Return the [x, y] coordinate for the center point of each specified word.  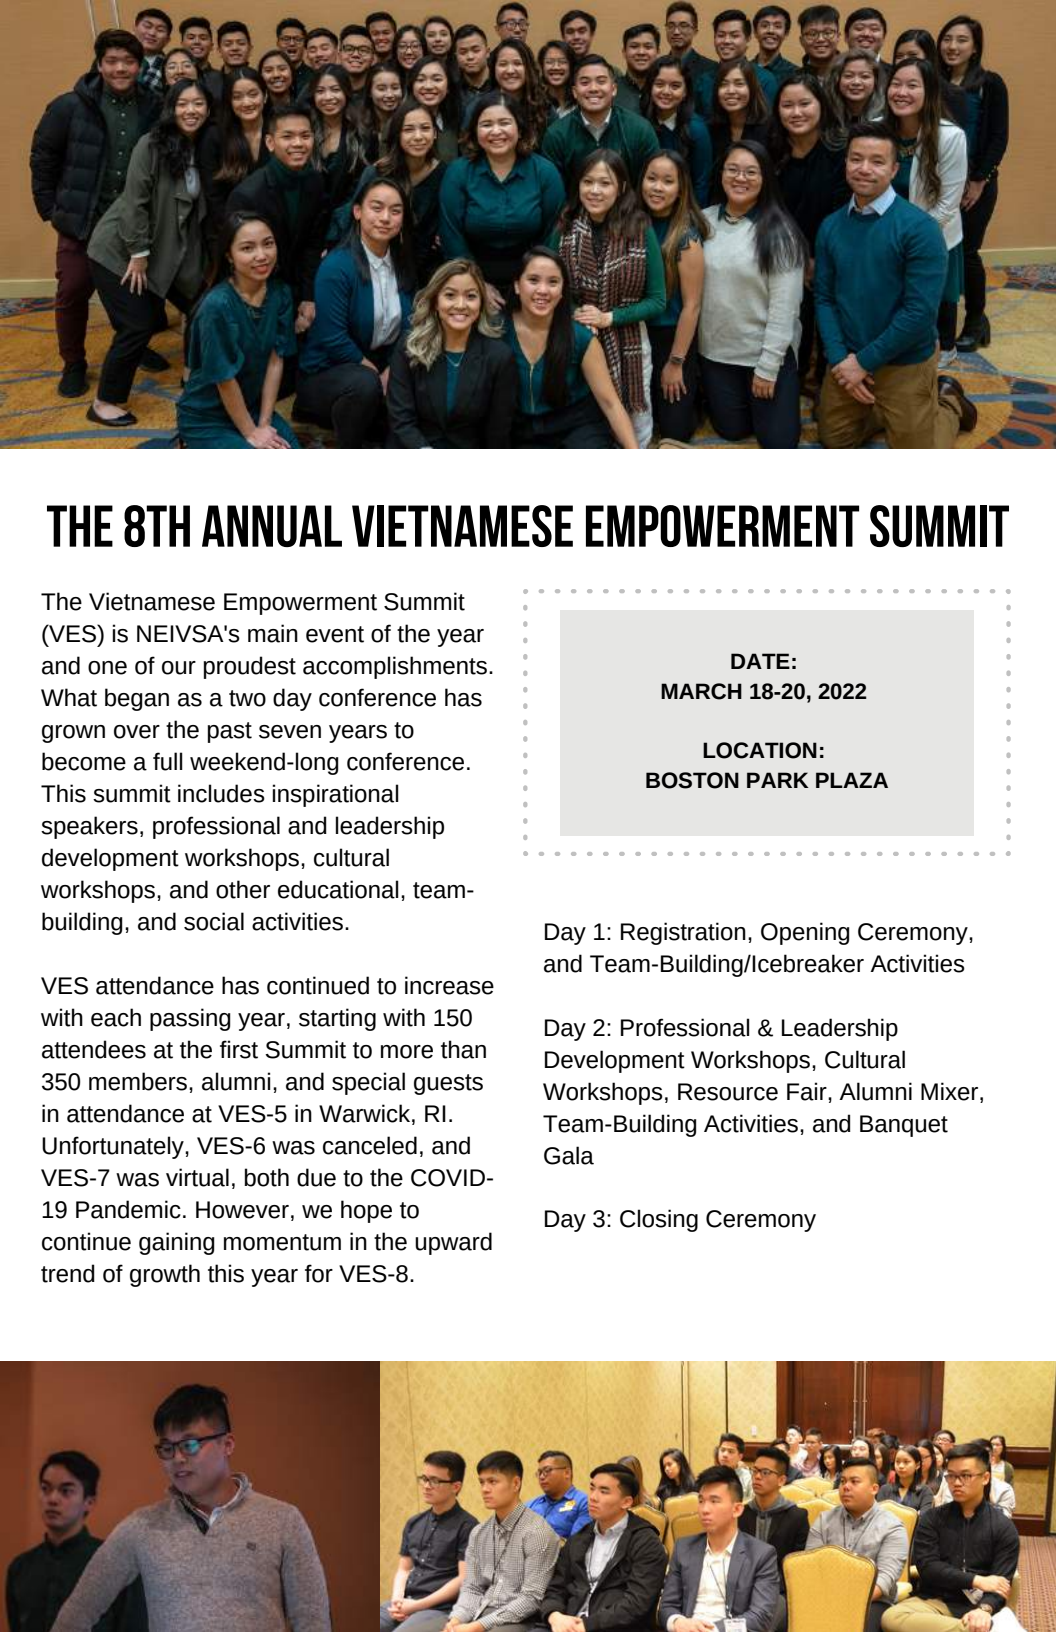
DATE [760, 661]
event [335, 634]
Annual [272, 526]
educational [338, 889]
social [214, 921]
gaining [177, 1243]
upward [453, 1243]
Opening [805, 933]
